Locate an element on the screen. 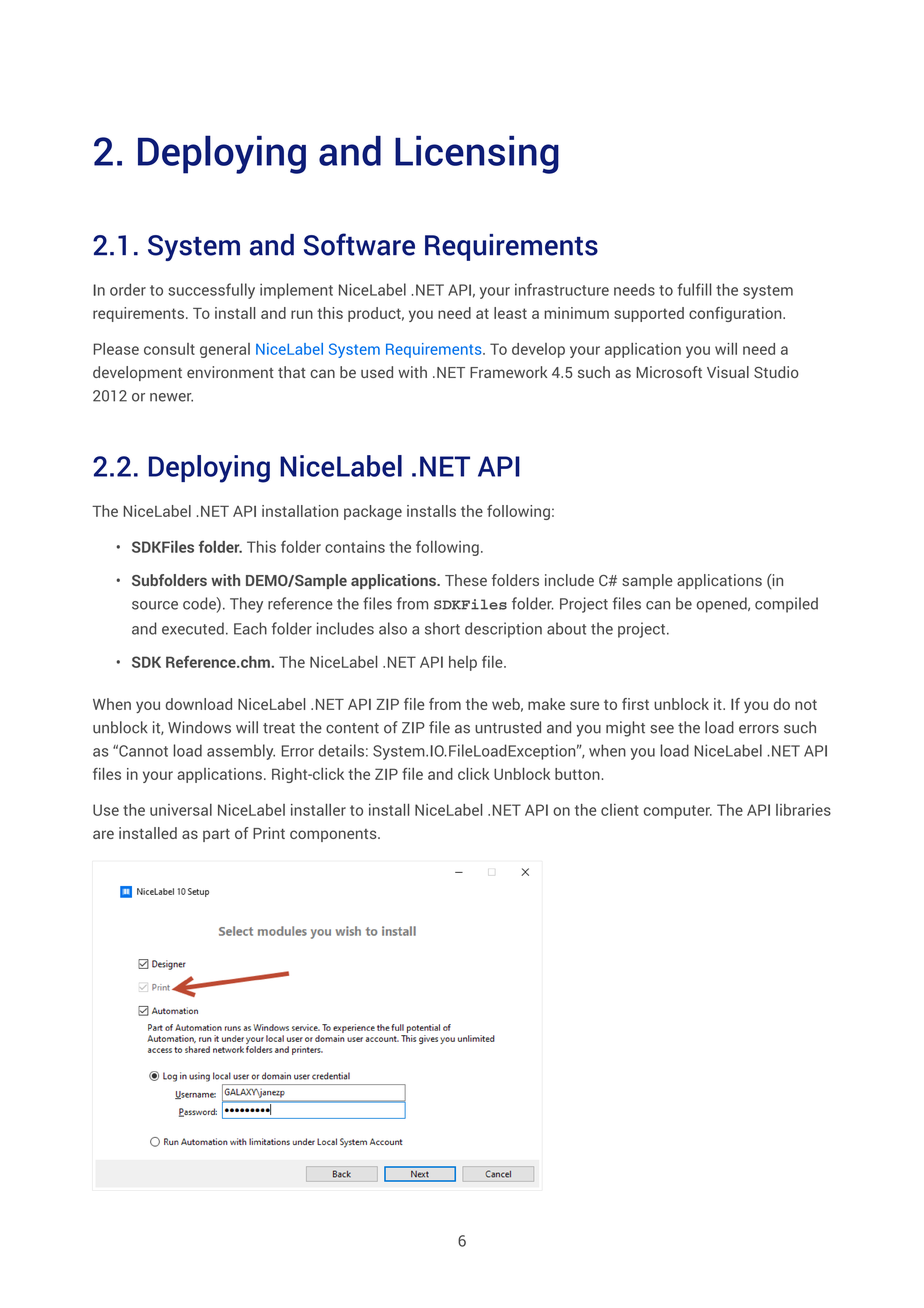 The image size is (924, 1308). universal is located at coordinates (181, 810).
